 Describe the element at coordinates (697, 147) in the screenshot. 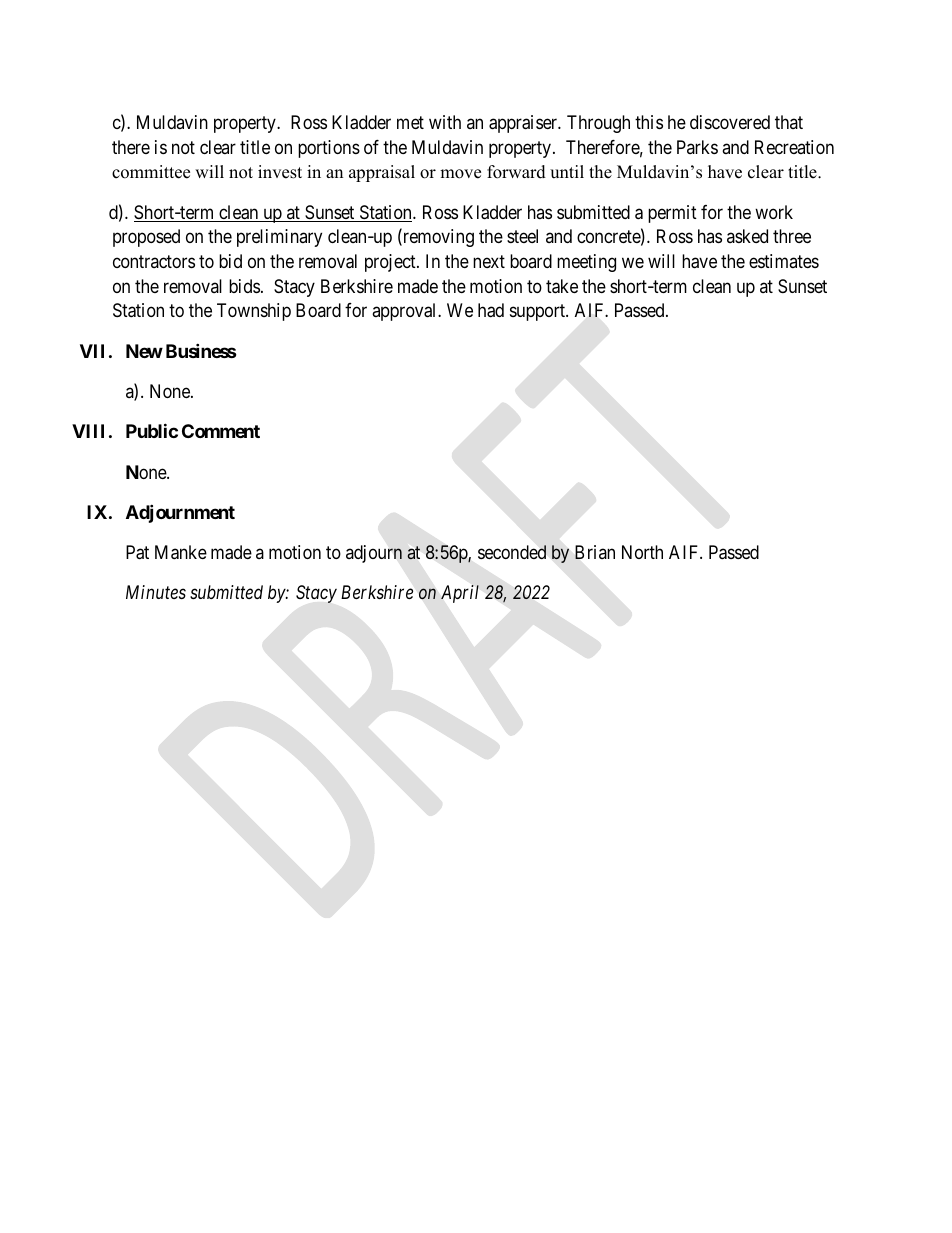

I see `Parks` at that location.
